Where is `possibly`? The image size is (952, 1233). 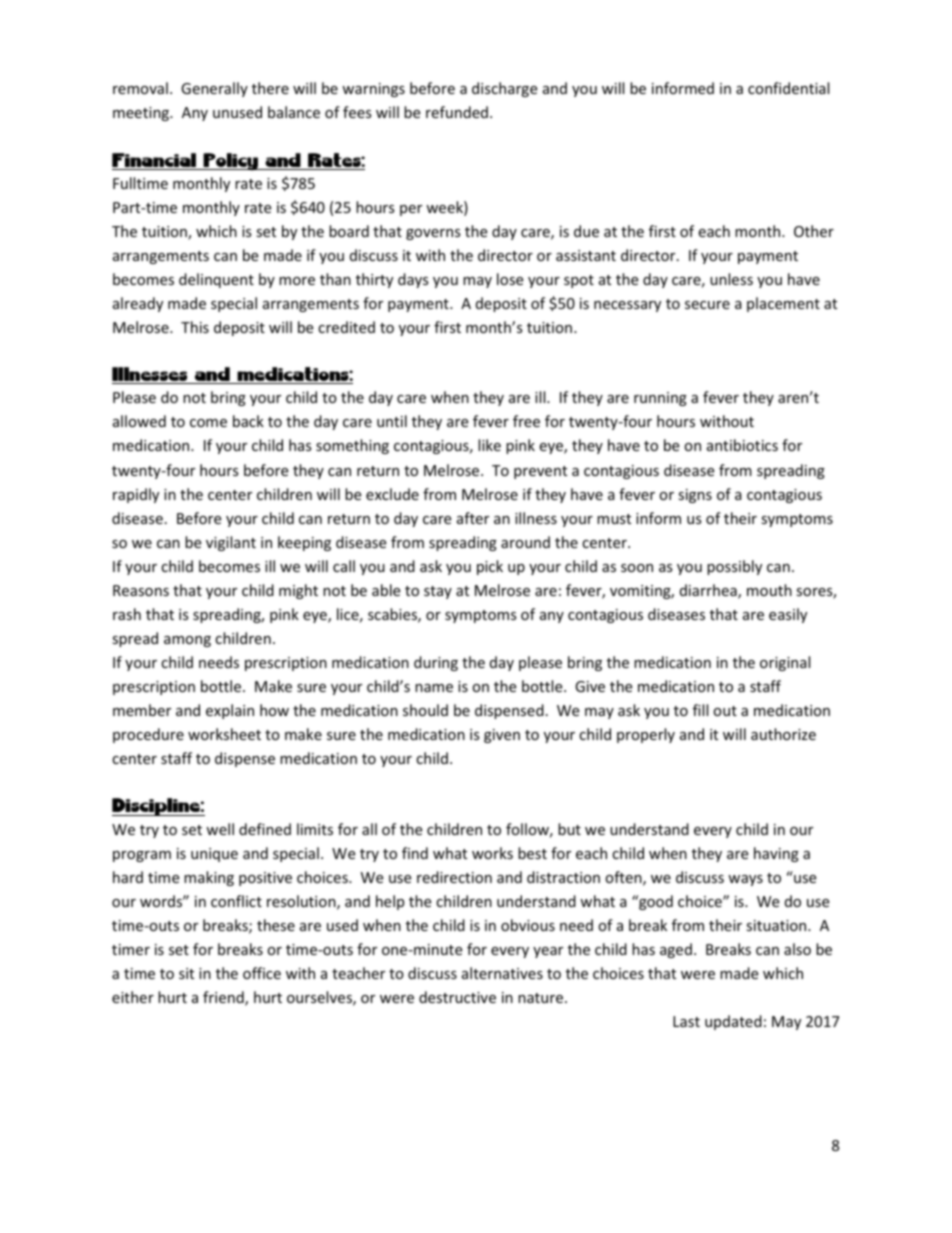
possibly is located at coordinates (734, 567).
